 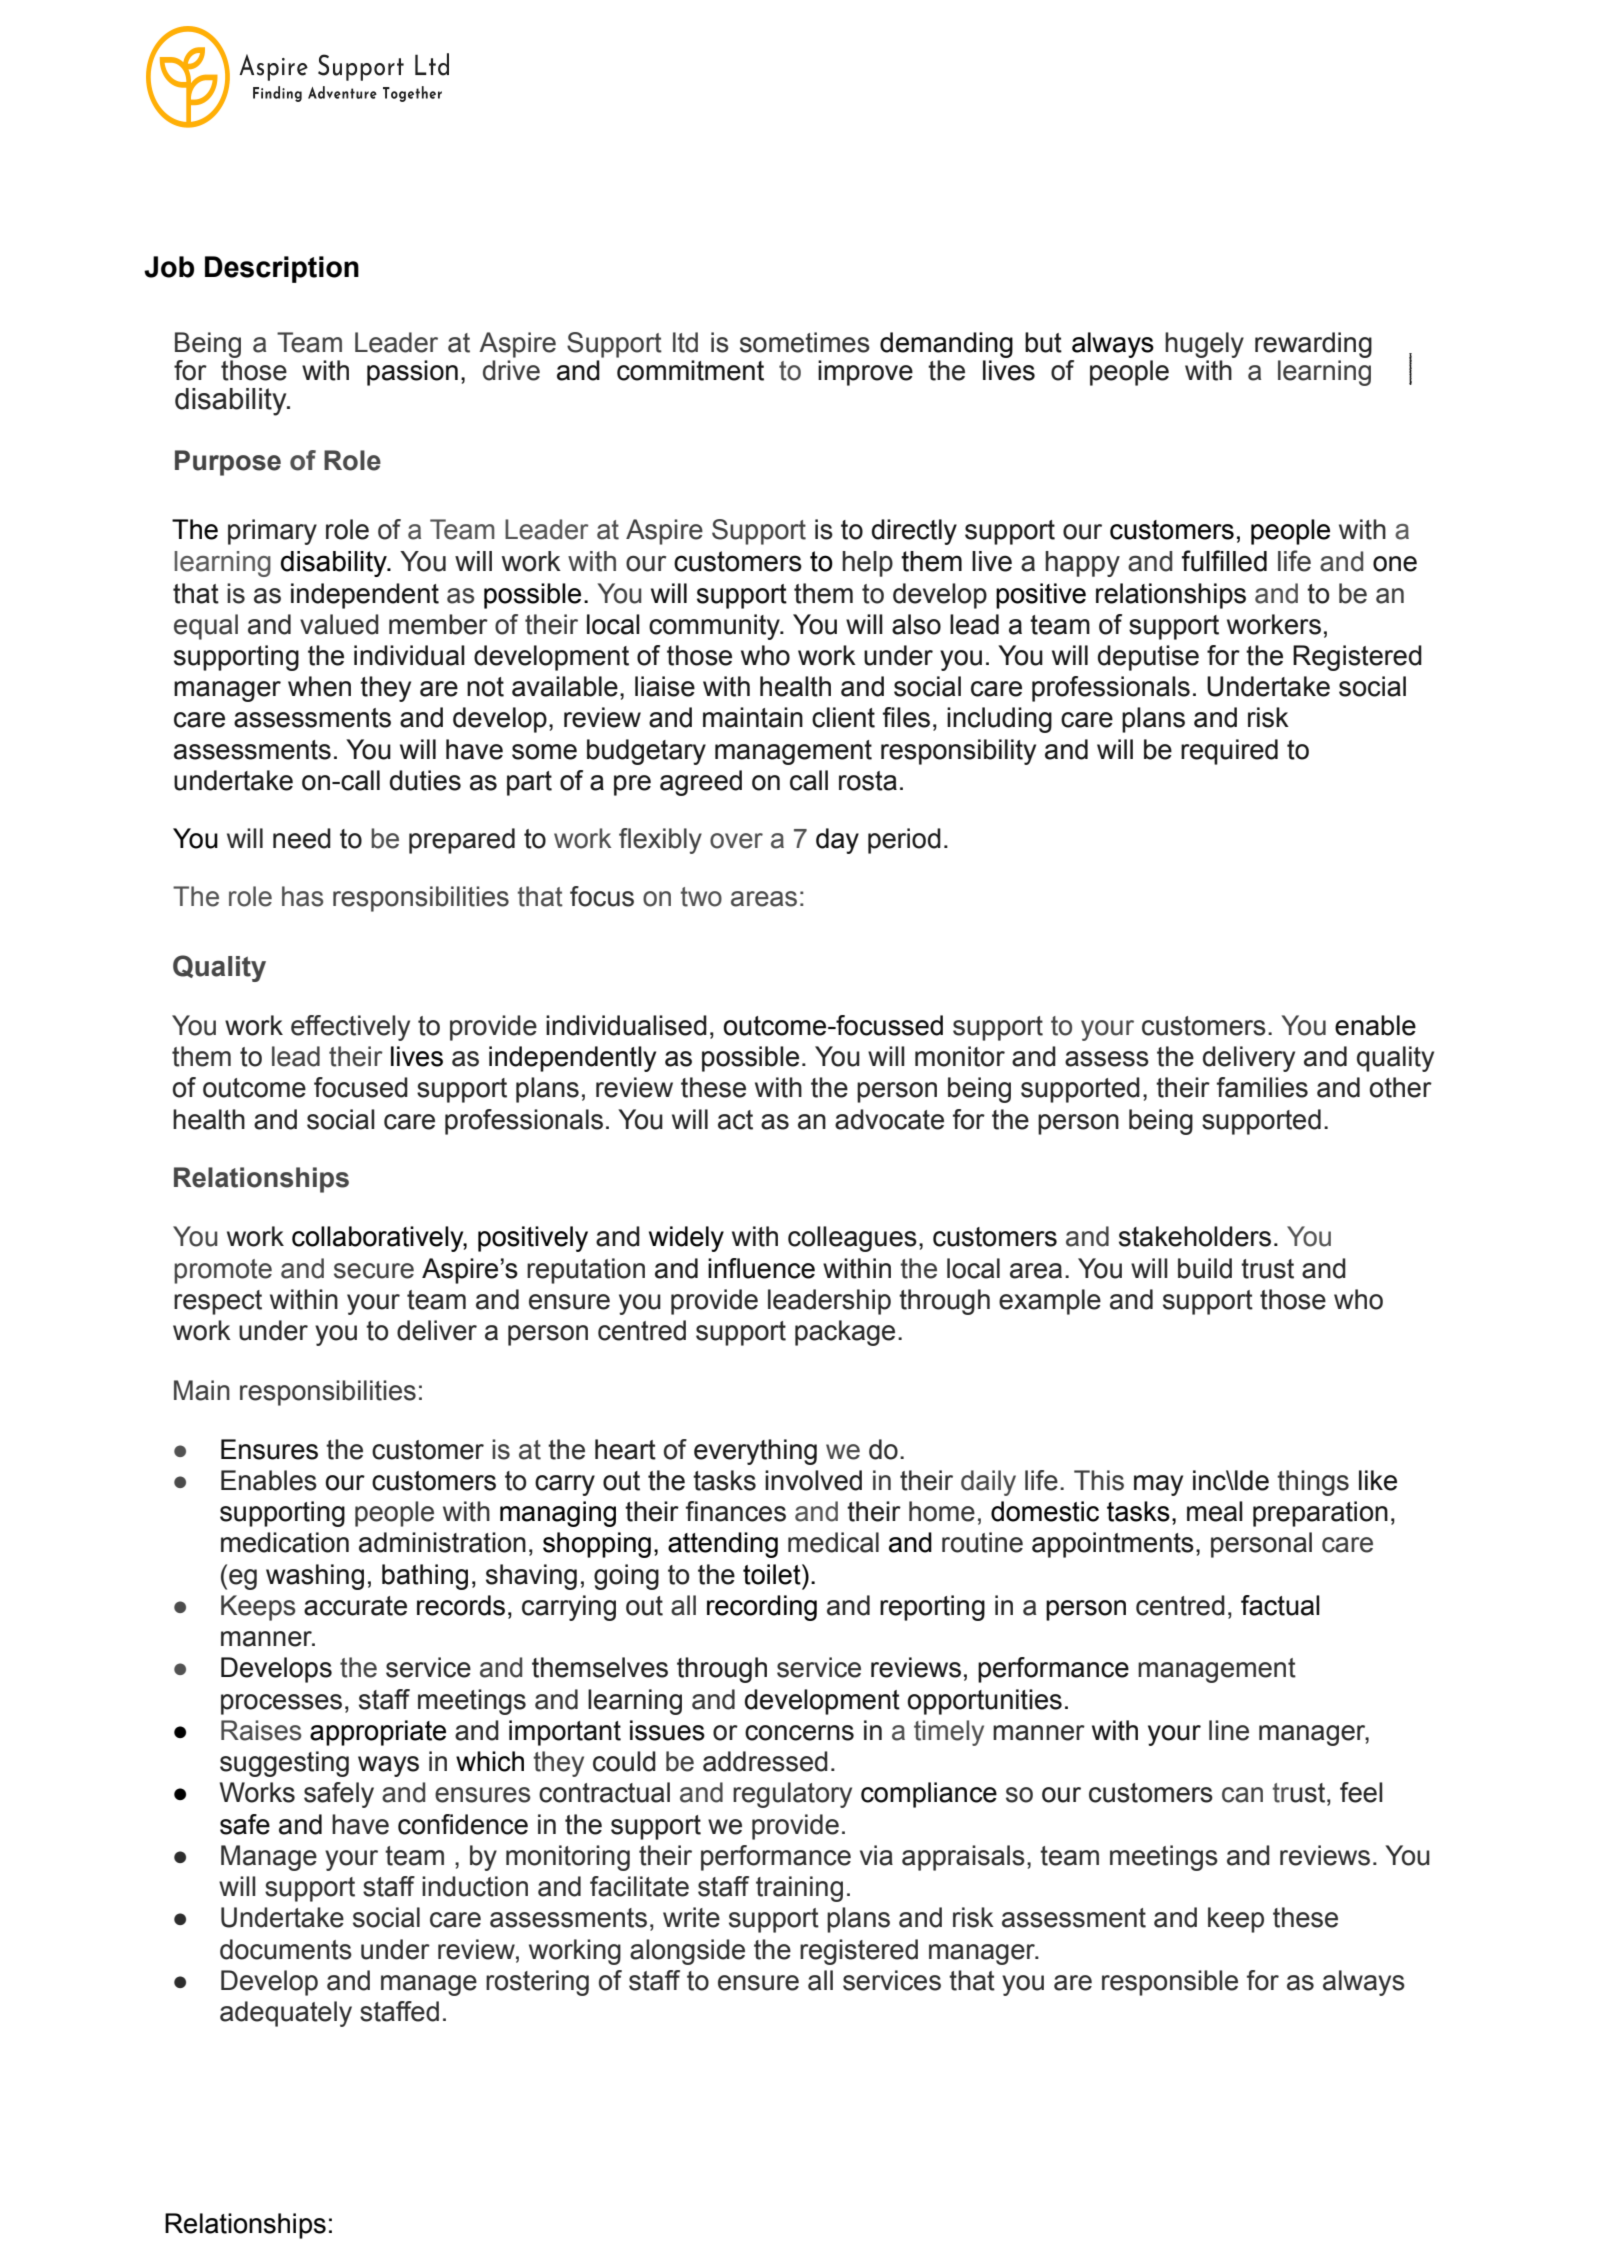 I want to click on things, so click(x=1313, y=1483).
